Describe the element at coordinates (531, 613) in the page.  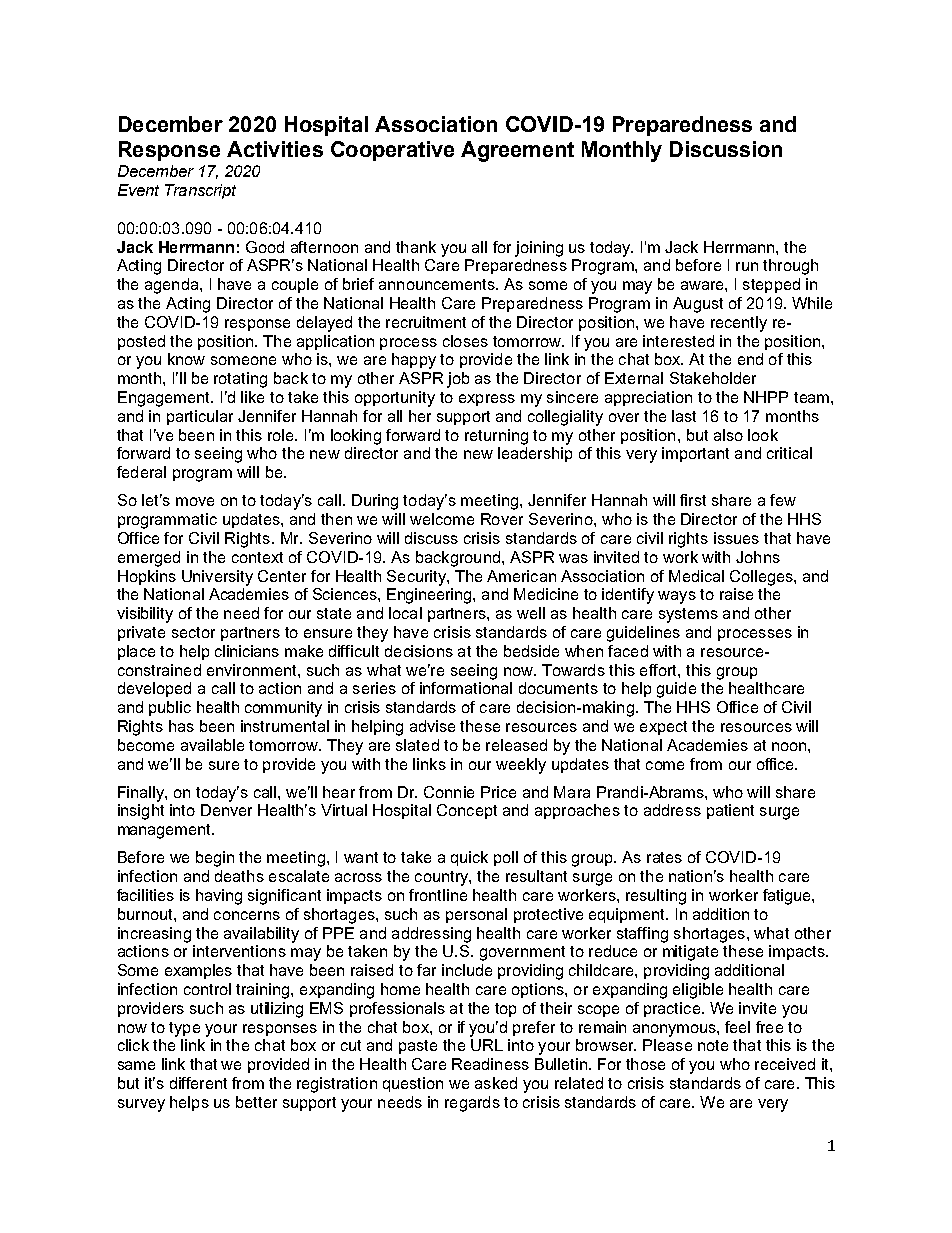
I see `well` at that location.
